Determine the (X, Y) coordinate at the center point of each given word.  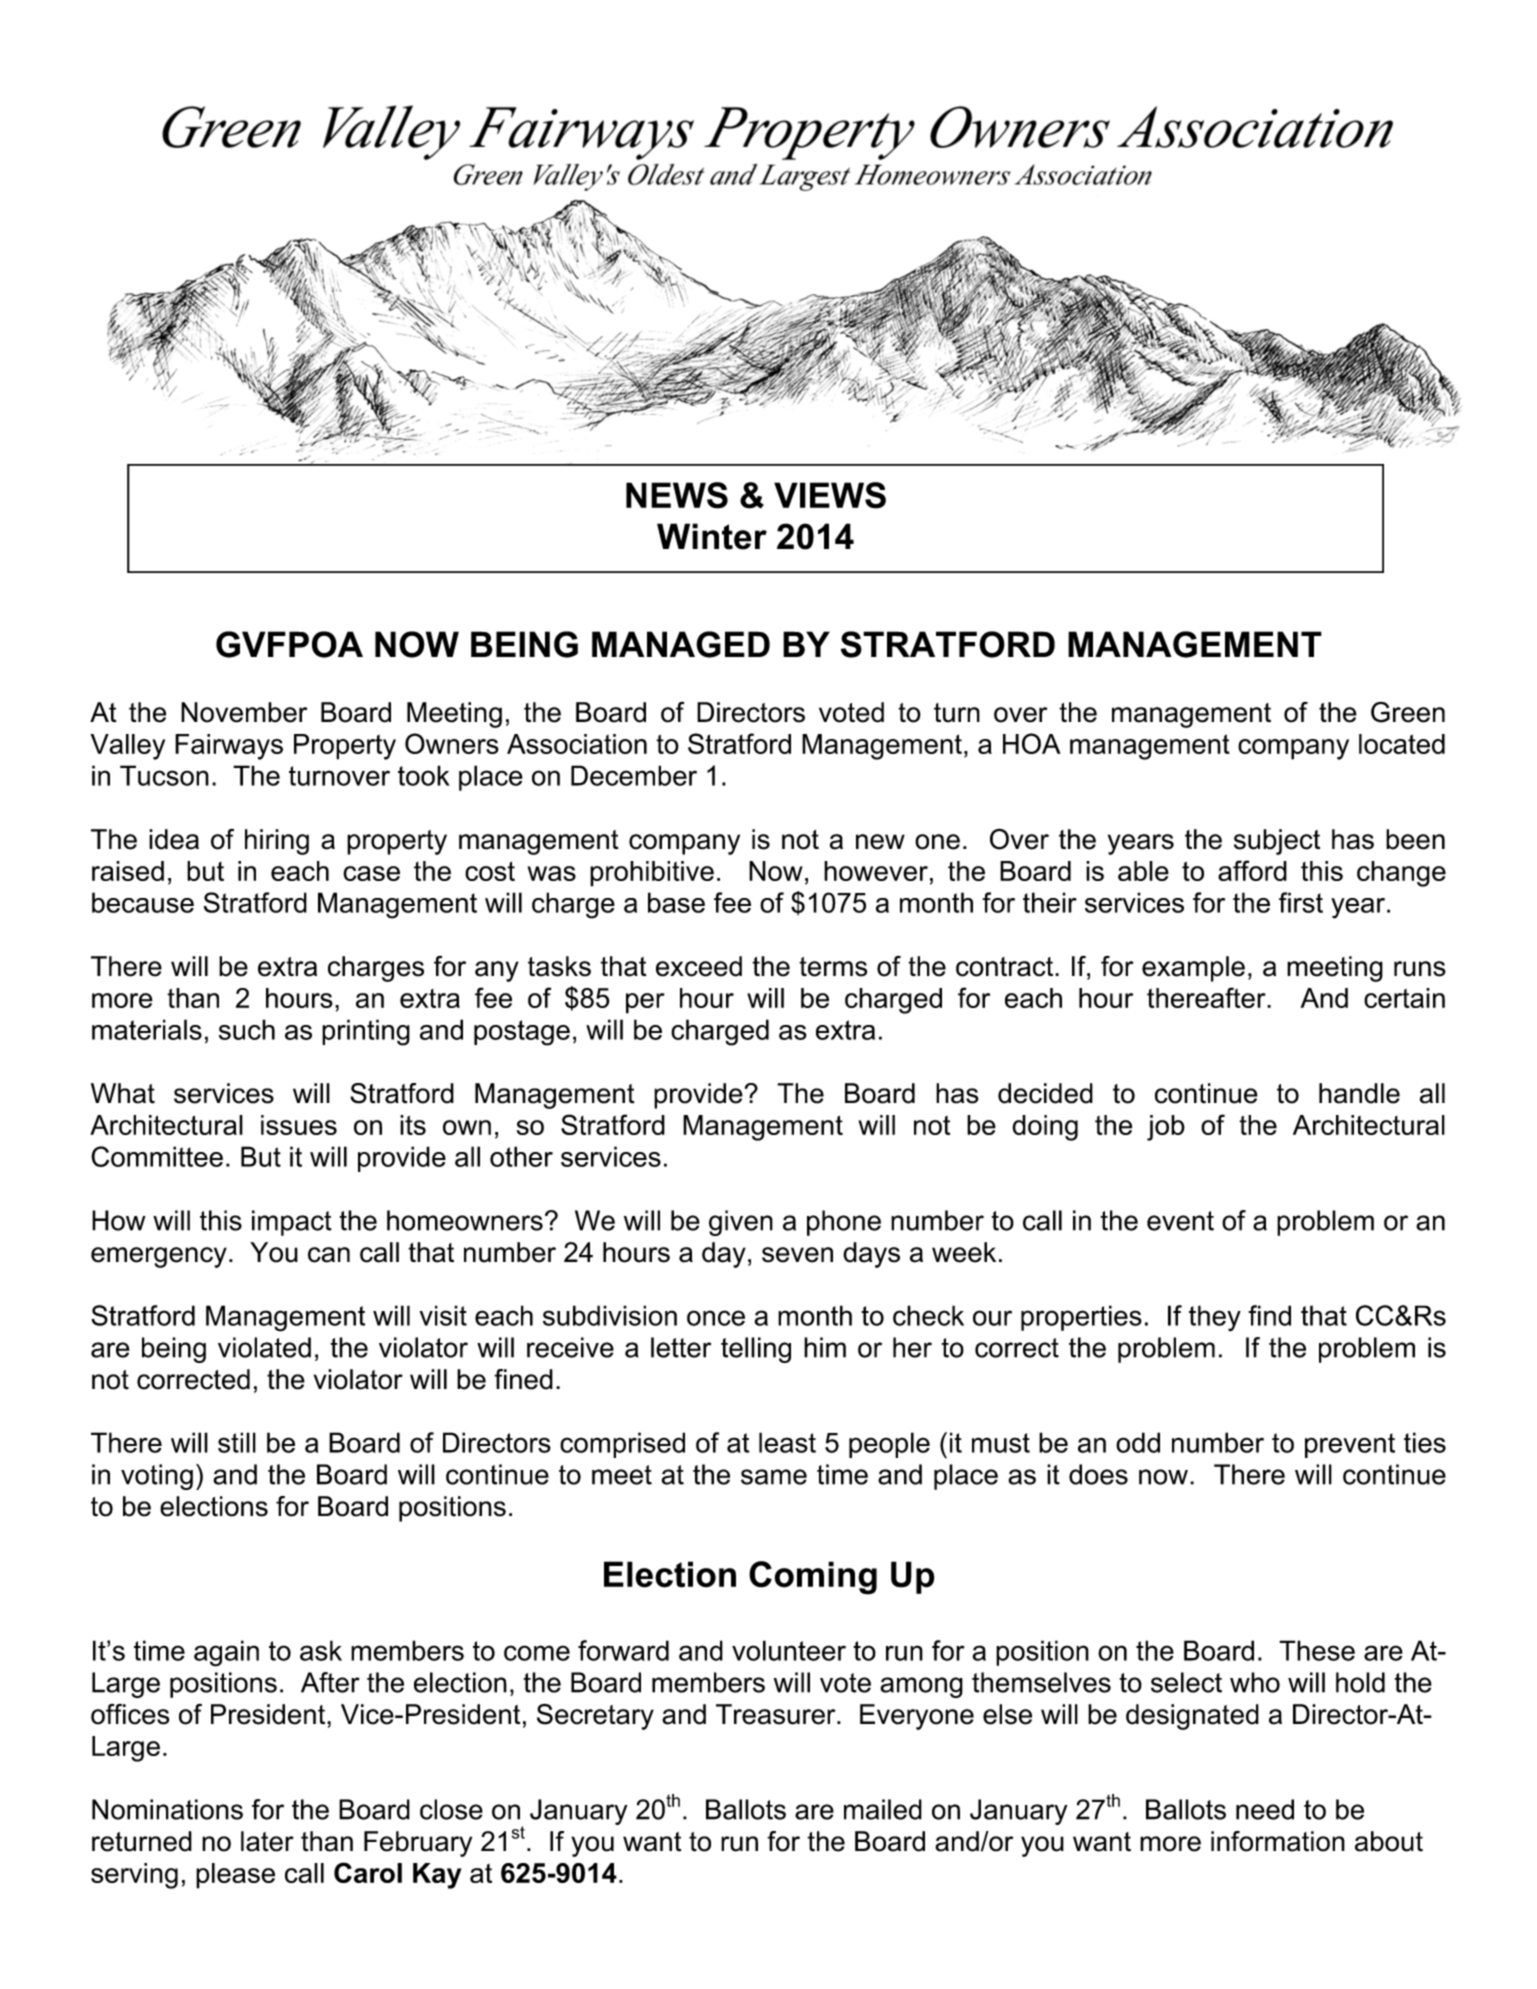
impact (292, 1223)
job (1166, 1128)
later (267, 1841)
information (1278, 1841)
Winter (712, 536)
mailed (883, 1809)
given (741, 1223)
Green (1408, 712)
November (244, 712)
